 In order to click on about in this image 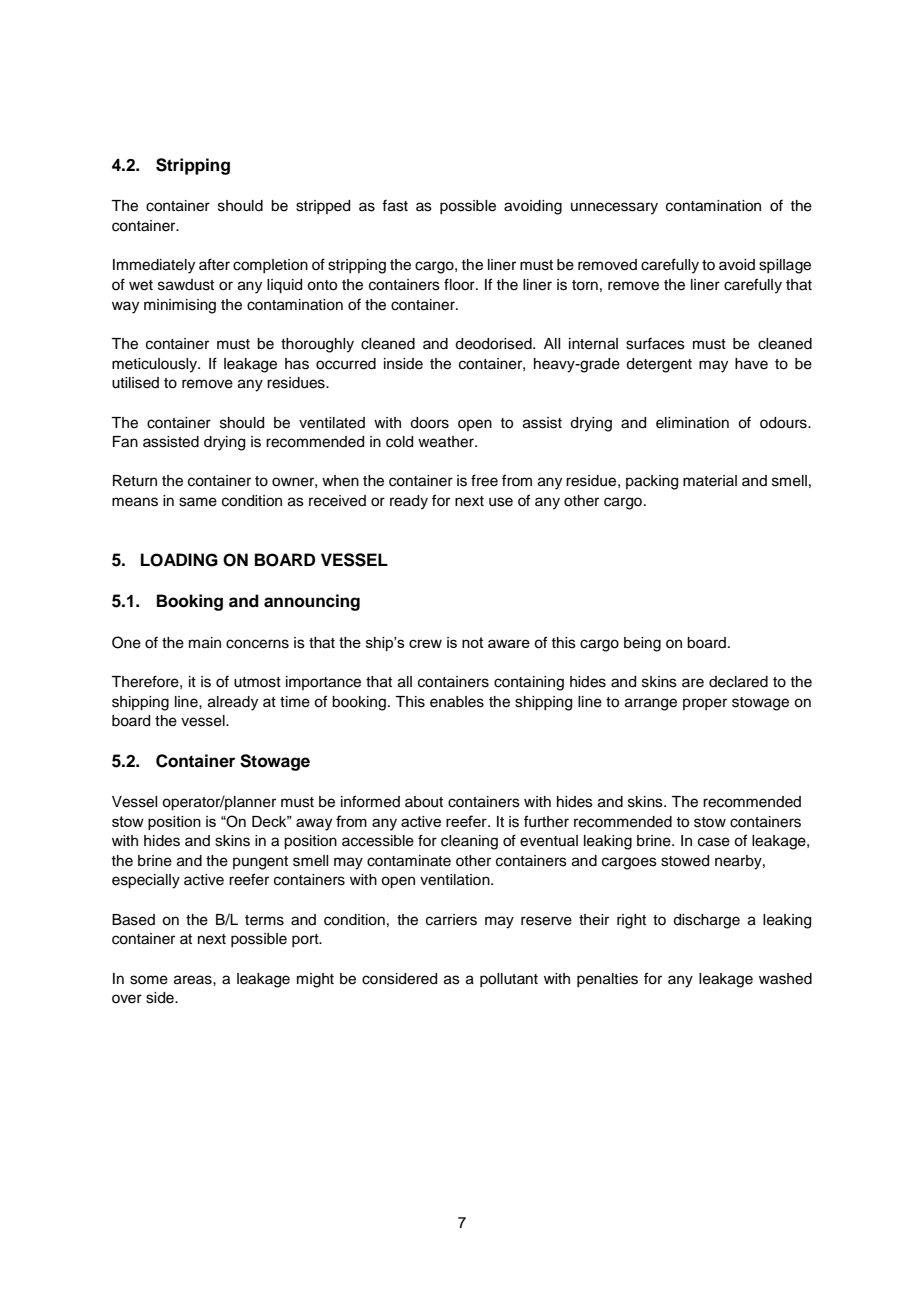, I will do `click(424, 802)`.
